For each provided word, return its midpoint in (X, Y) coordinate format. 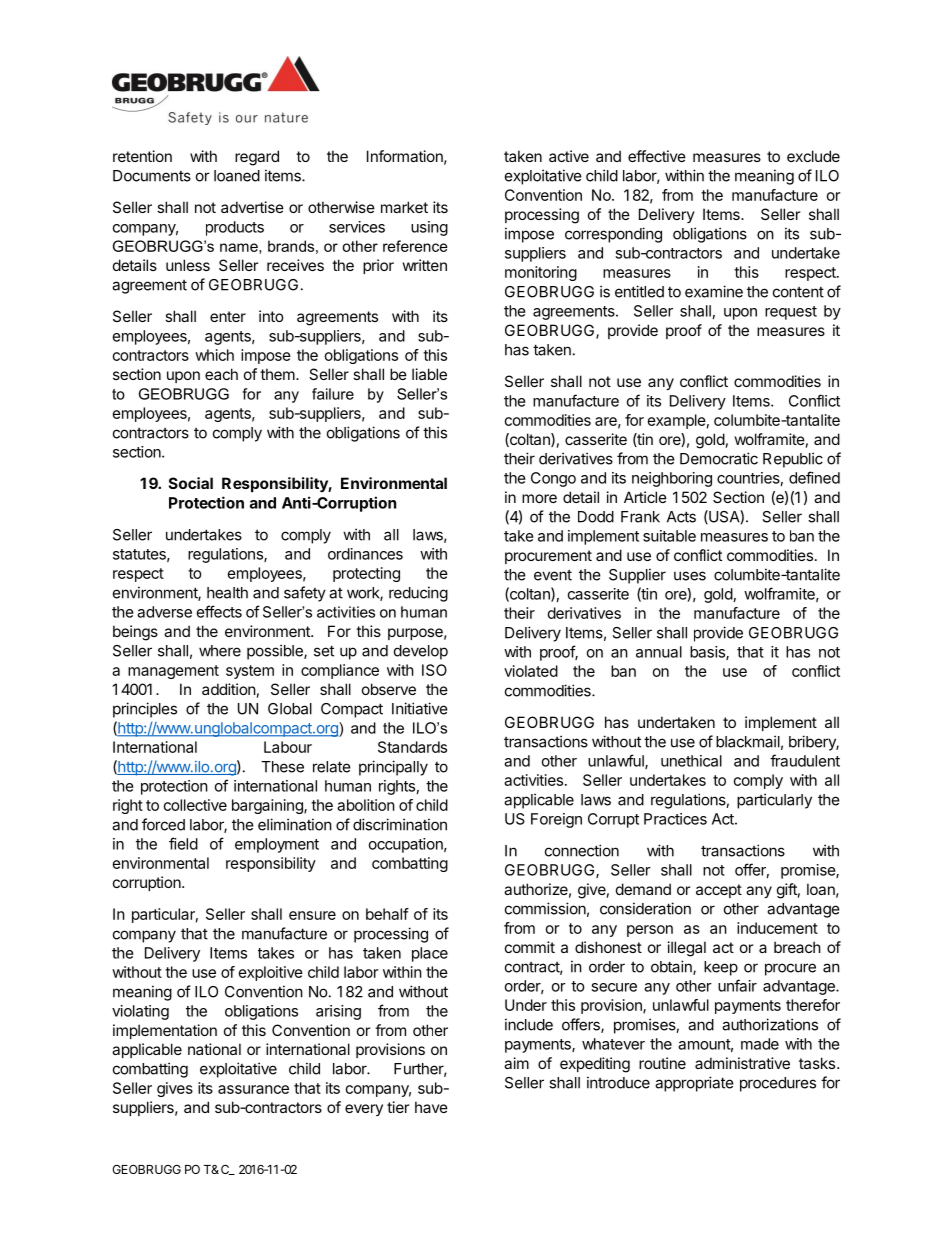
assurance (253, 1089)
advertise (252, 207)
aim (516, 1063)
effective (657, 156)
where (220, 651)
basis (708, 653)
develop (421, 652)
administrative (742, 1063)
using (429, 228)
